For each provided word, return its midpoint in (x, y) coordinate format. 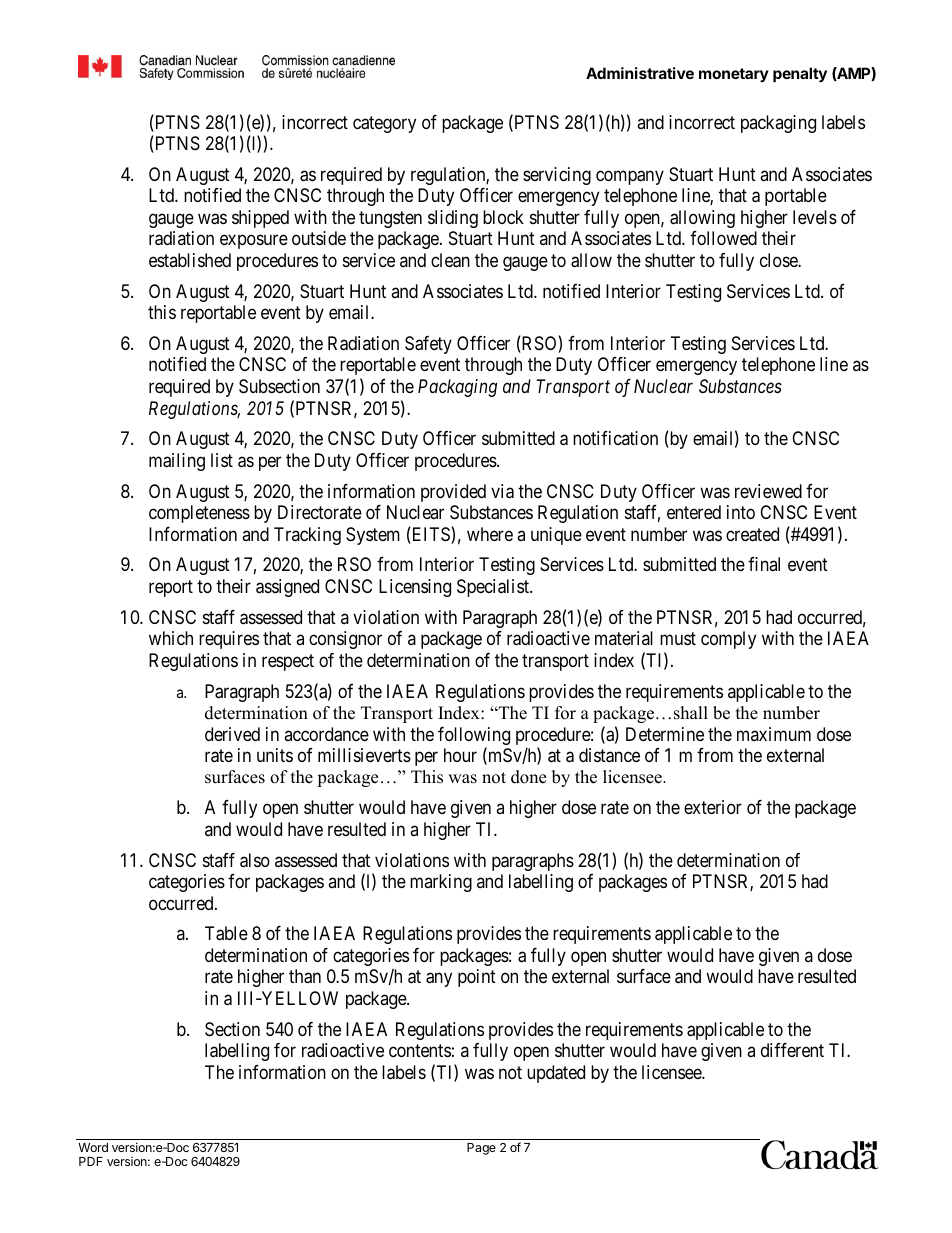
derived (232, 734)
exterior (713, 807)
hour (460, 755)
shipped (260, 219)
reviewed (768, 491)
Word (93, 1147)
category (384, 124)
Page (481, 1149)
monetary (734, 75)
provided (453, 493)
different (792, 1050)
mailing (177, 462)
